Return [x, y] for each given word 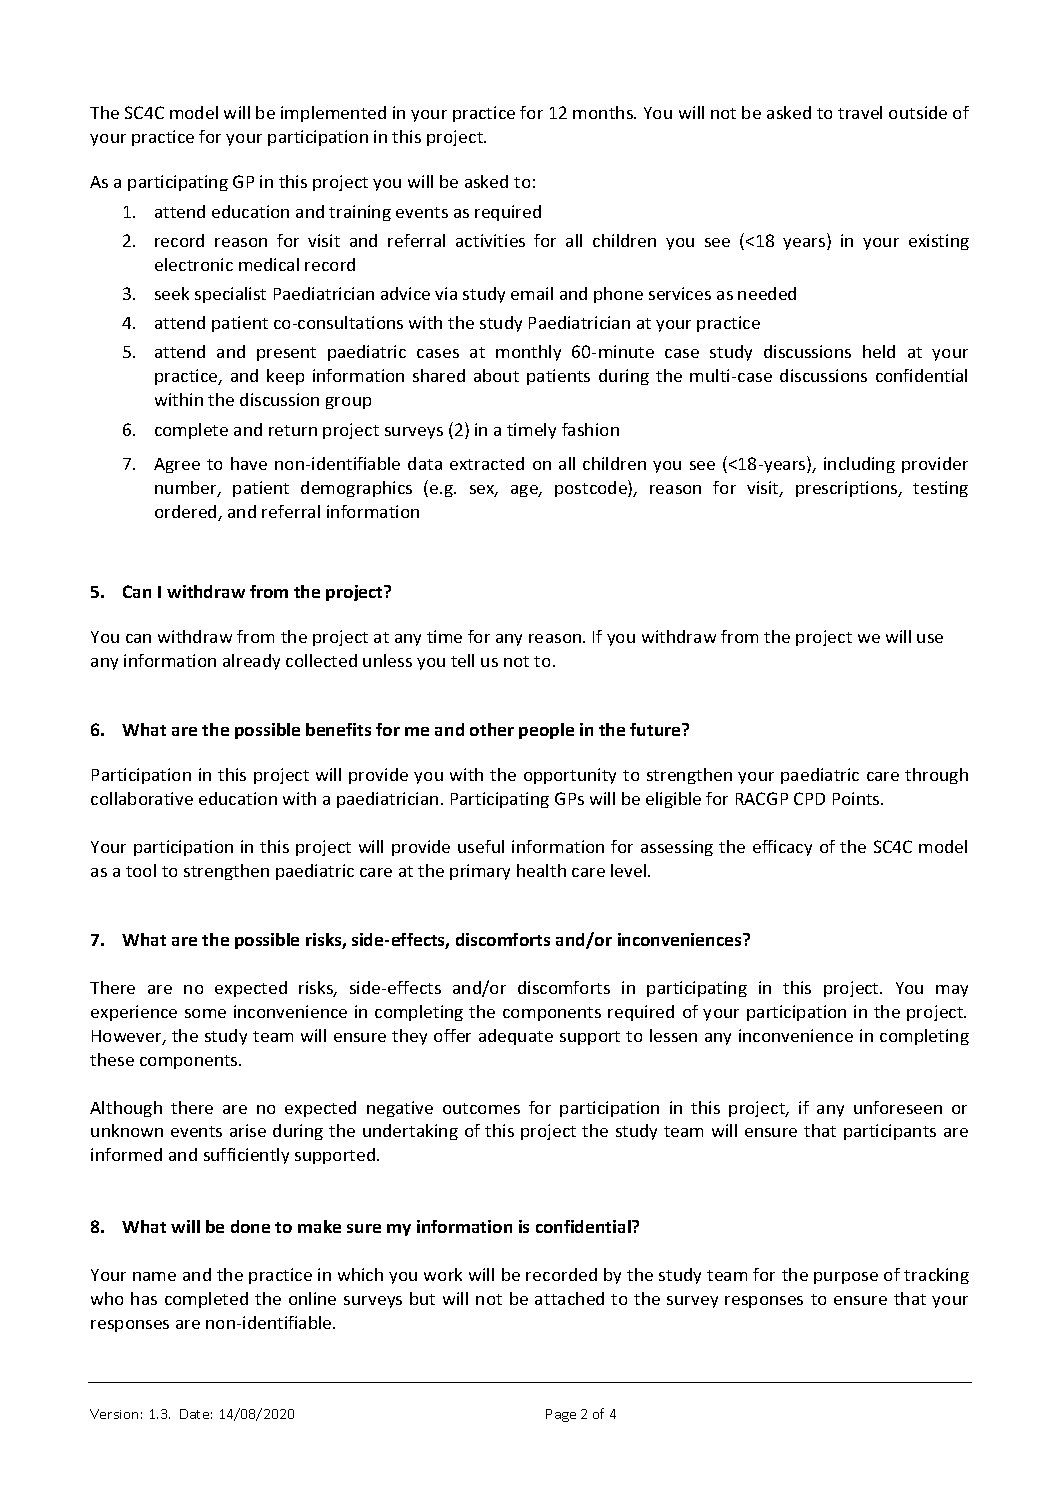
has [144, 1298]
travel [860, 112]
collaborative [142, 798]
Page [561, 1415]
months [604, 112]
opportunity [570, 776]
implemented [333, 114]
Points [857, 798]
